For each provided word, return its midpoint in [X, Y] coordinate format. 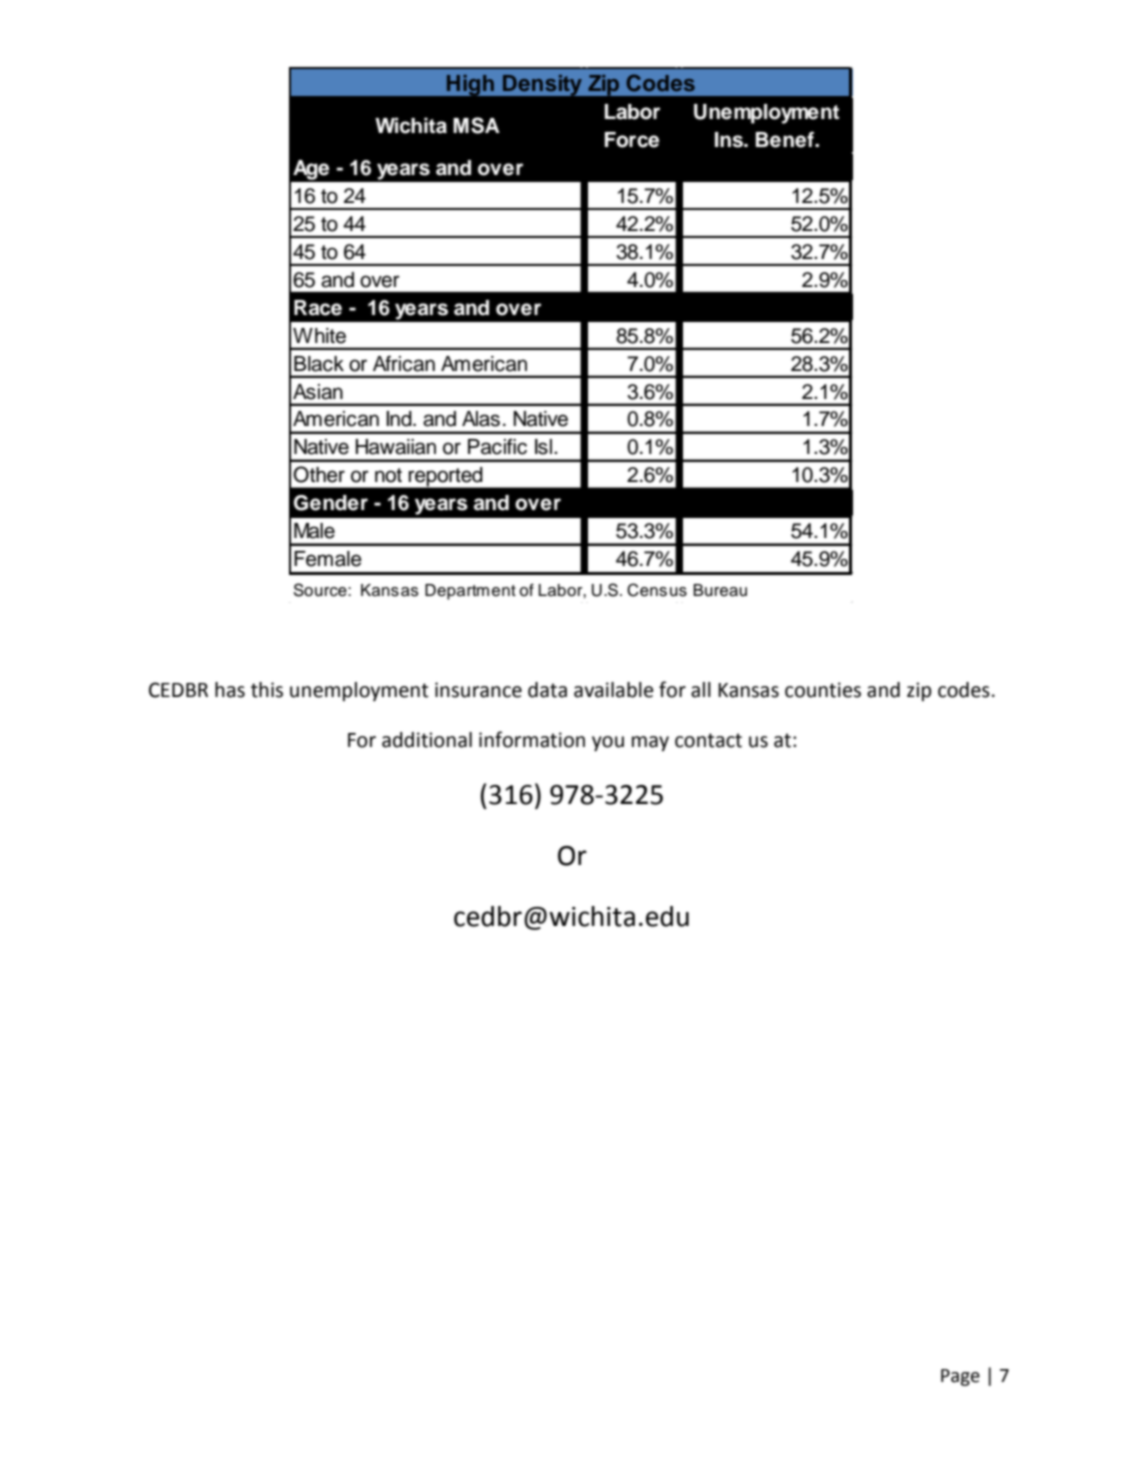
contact [708, 740]
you [608, 744]
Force [631, 140]
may [650, 743]
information [532, 739]
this [267, 690]
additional [427, 740]
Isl [545, 447]
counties [823, 690]
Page [960, 1377]
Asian [318, 392]
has [230, 690]
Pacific [497, 446]
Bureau [720, 590]
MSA [476, 125]
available [613, 690]
